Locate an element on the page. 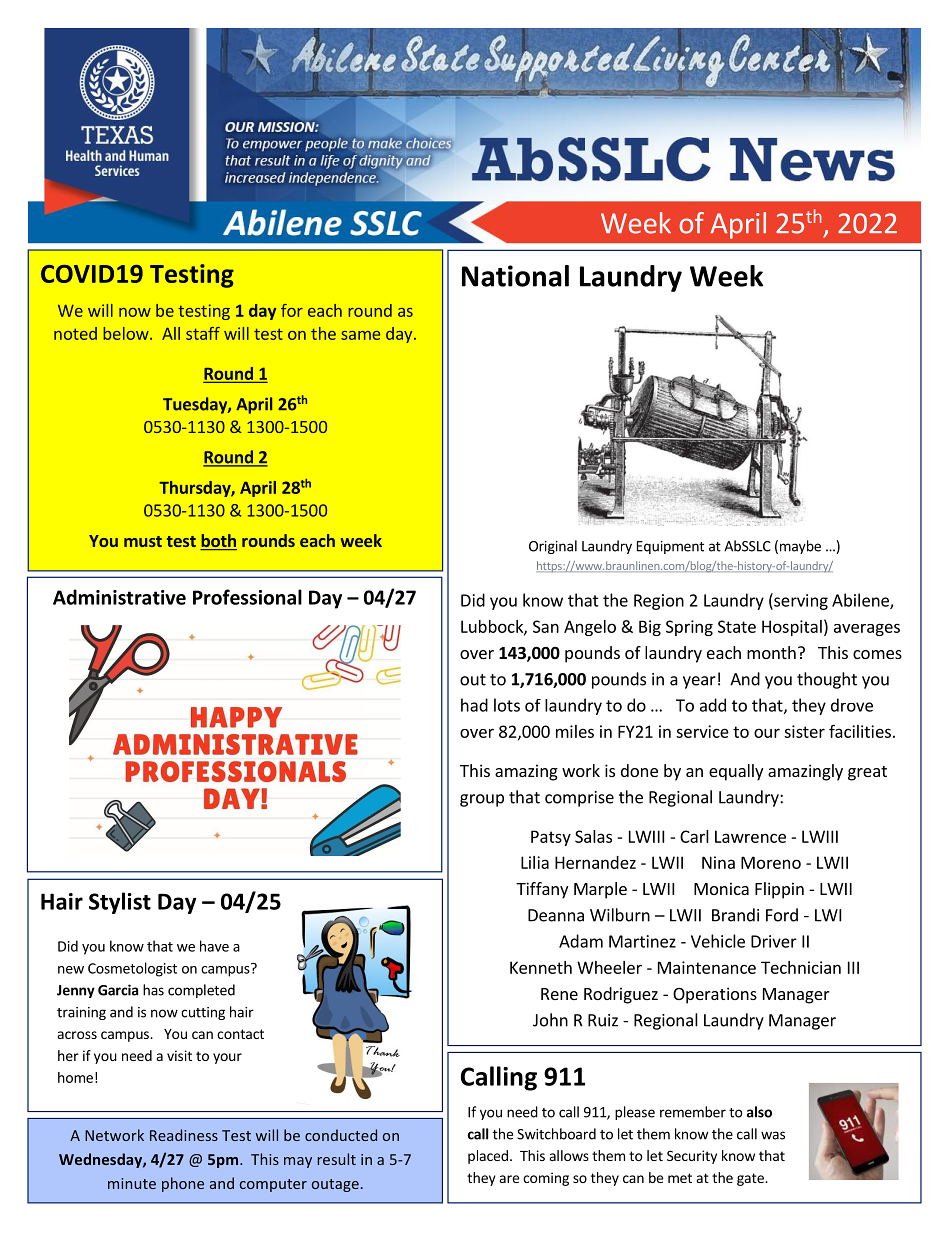 Image resolution: width=952 pixels, height=1233 pixels. National is located at coordinates (515, 276).
